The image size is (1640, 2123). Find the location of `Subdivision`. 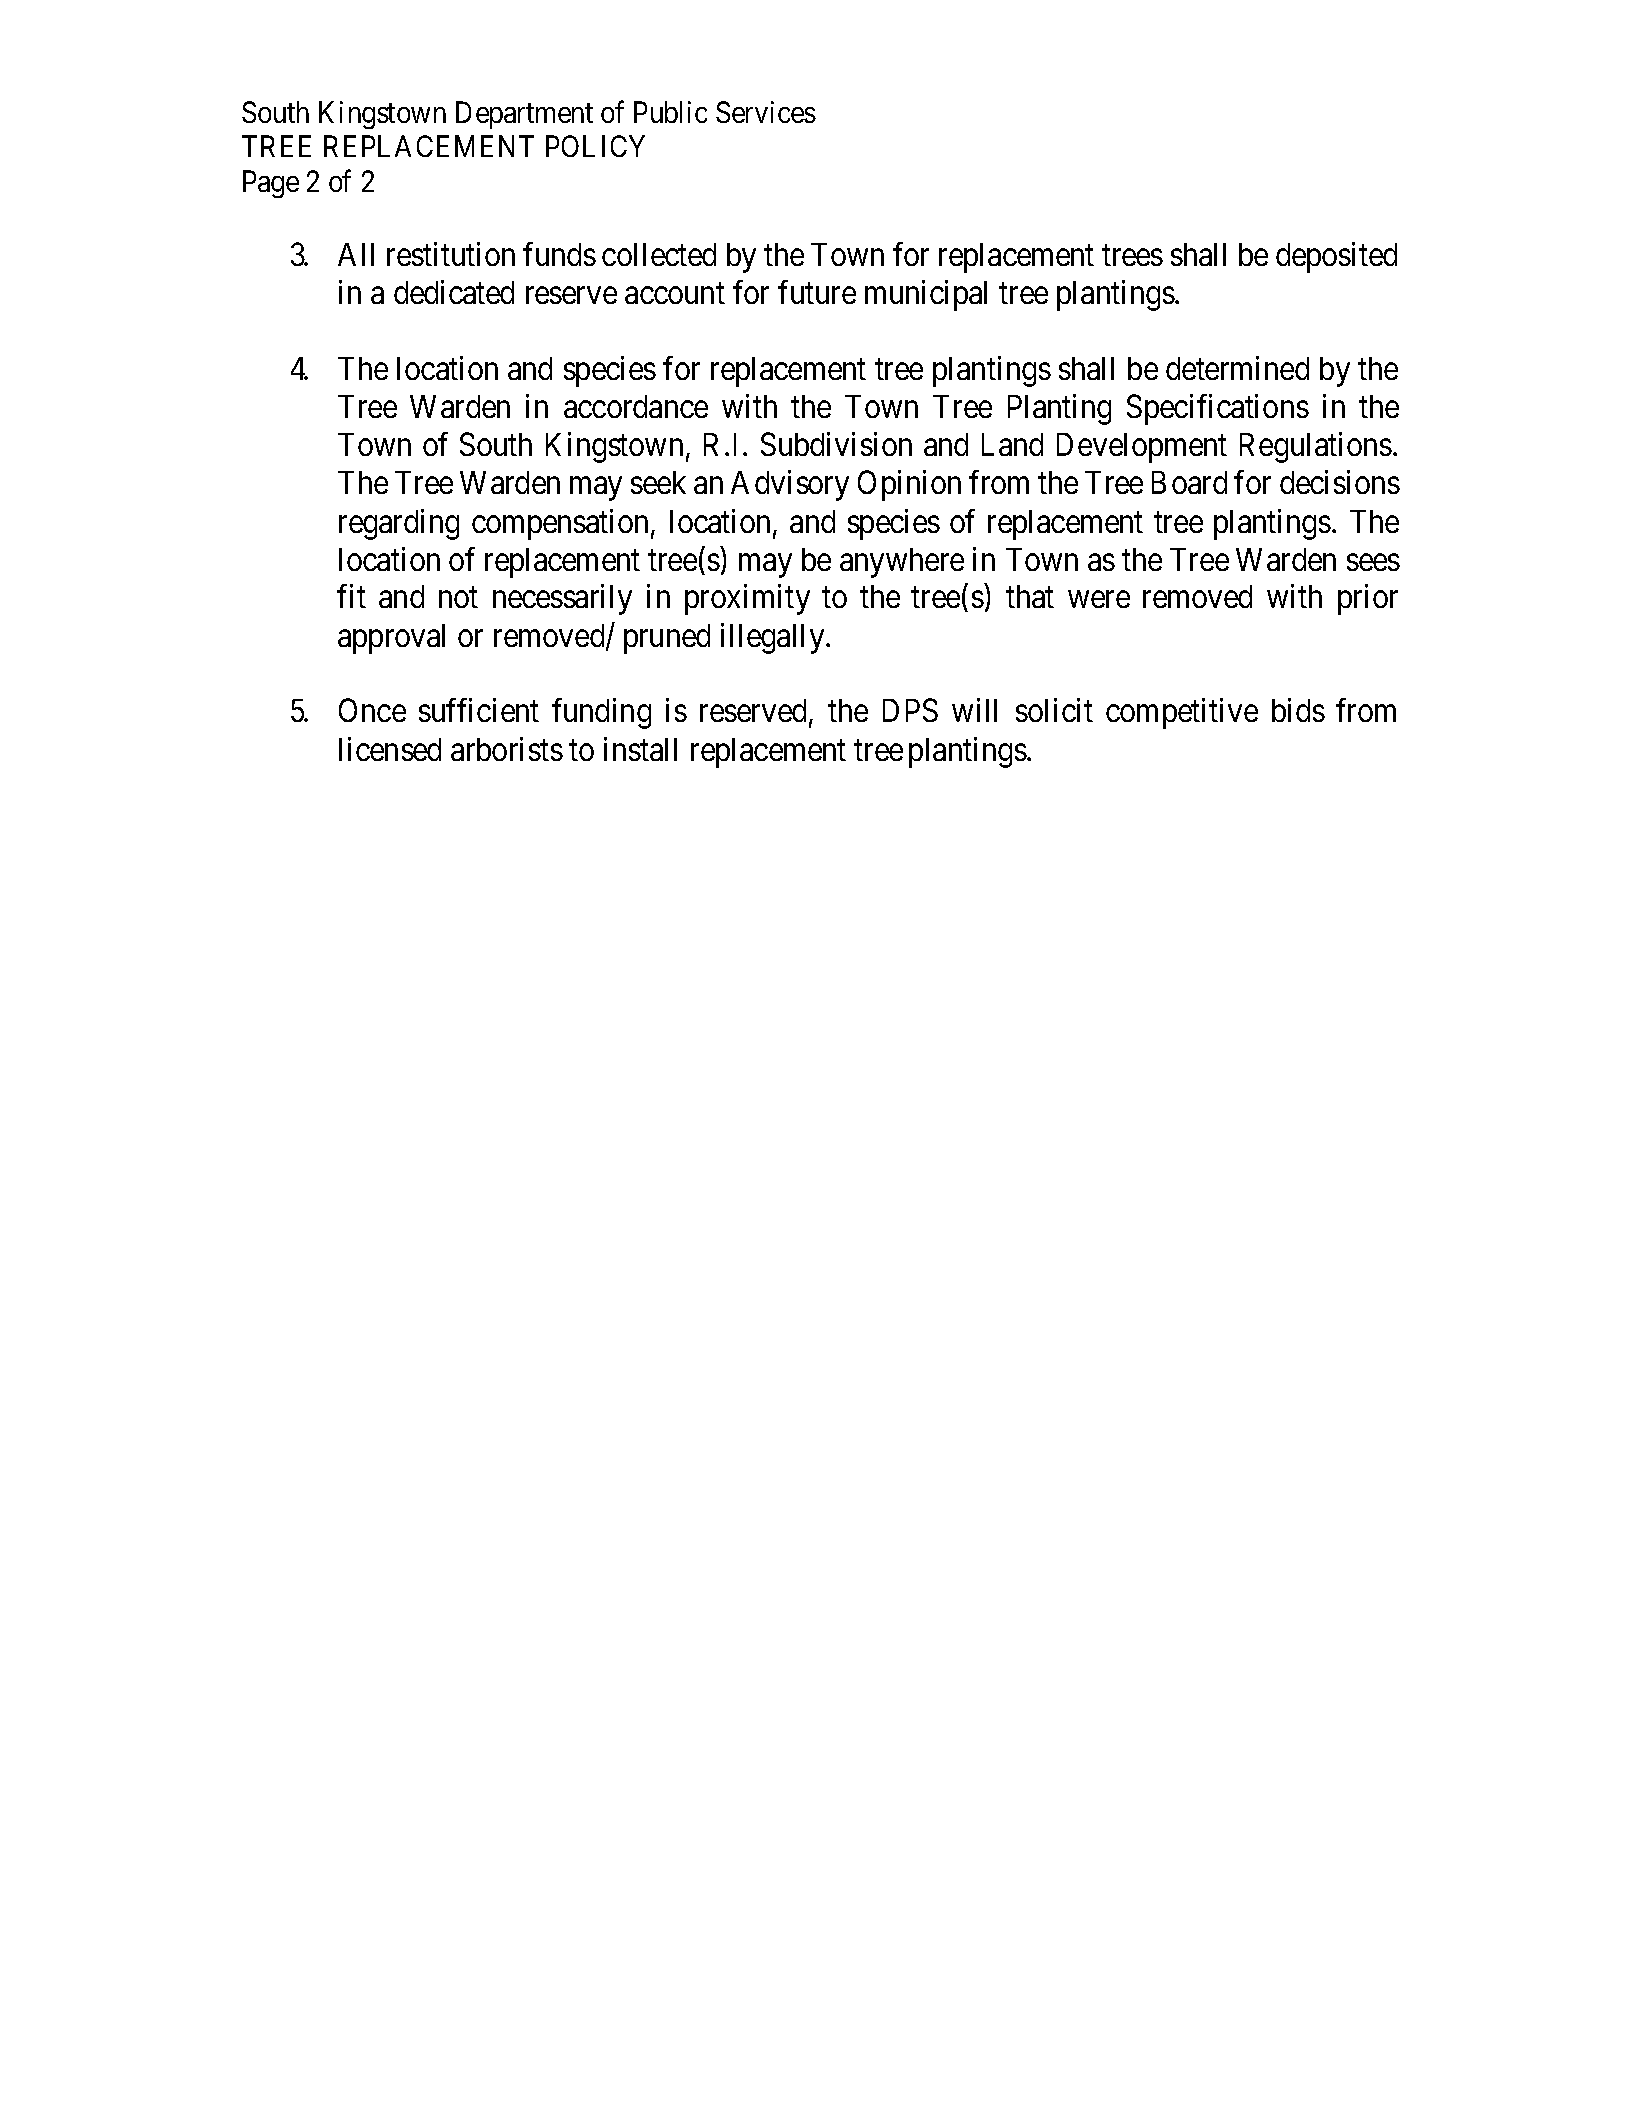

Subdivision is located at coordinates (836, 444).
